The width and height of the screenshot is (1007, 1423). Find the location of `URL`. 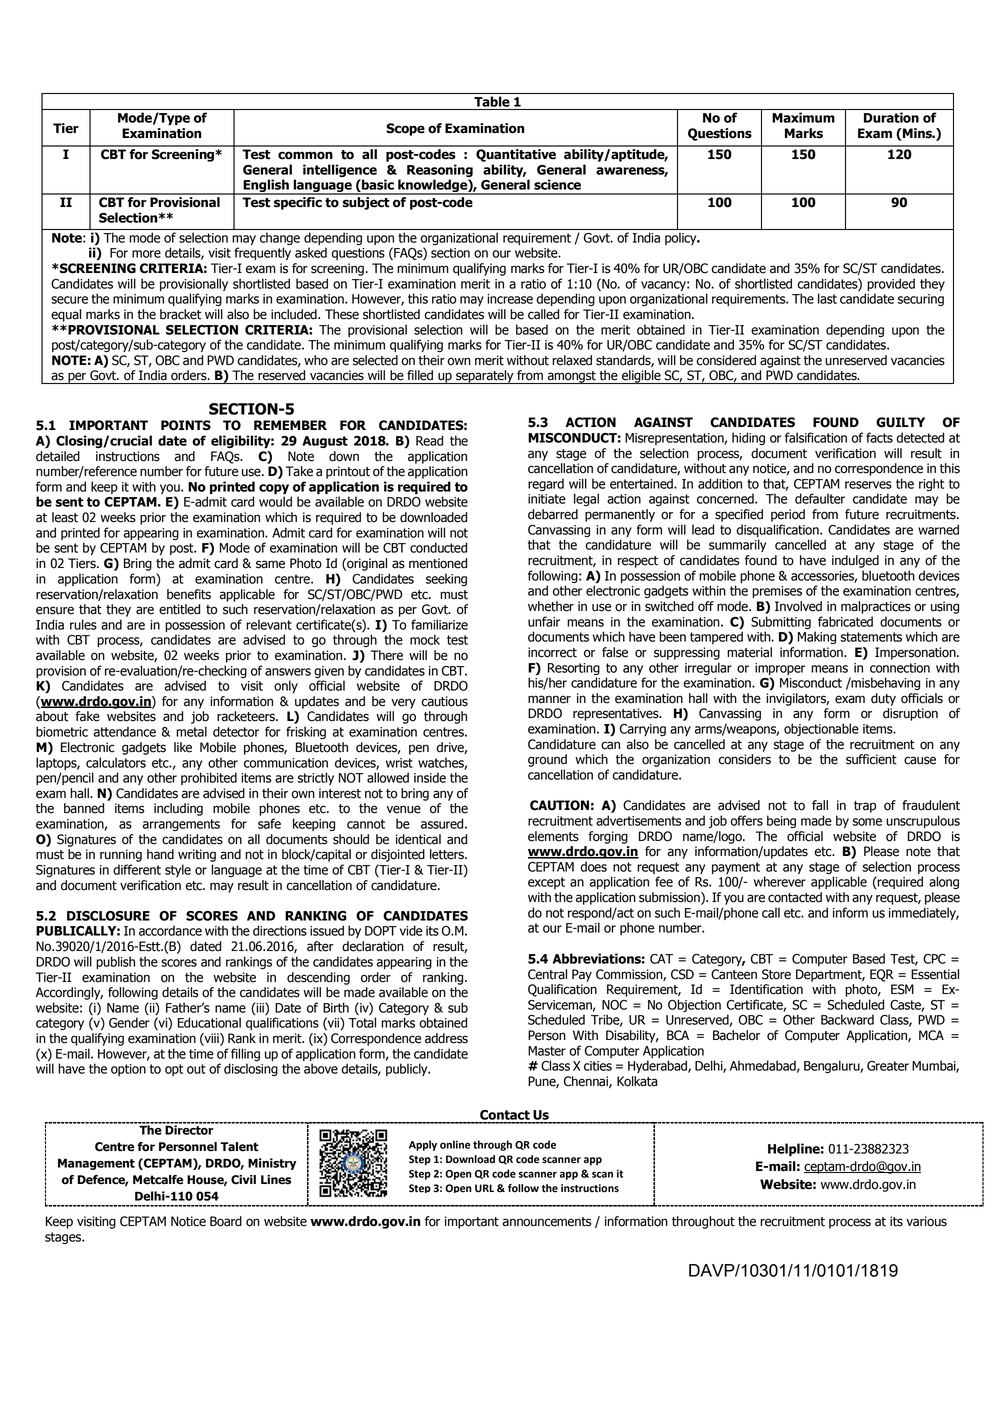

URL is located at coordinates (484, 1188).
